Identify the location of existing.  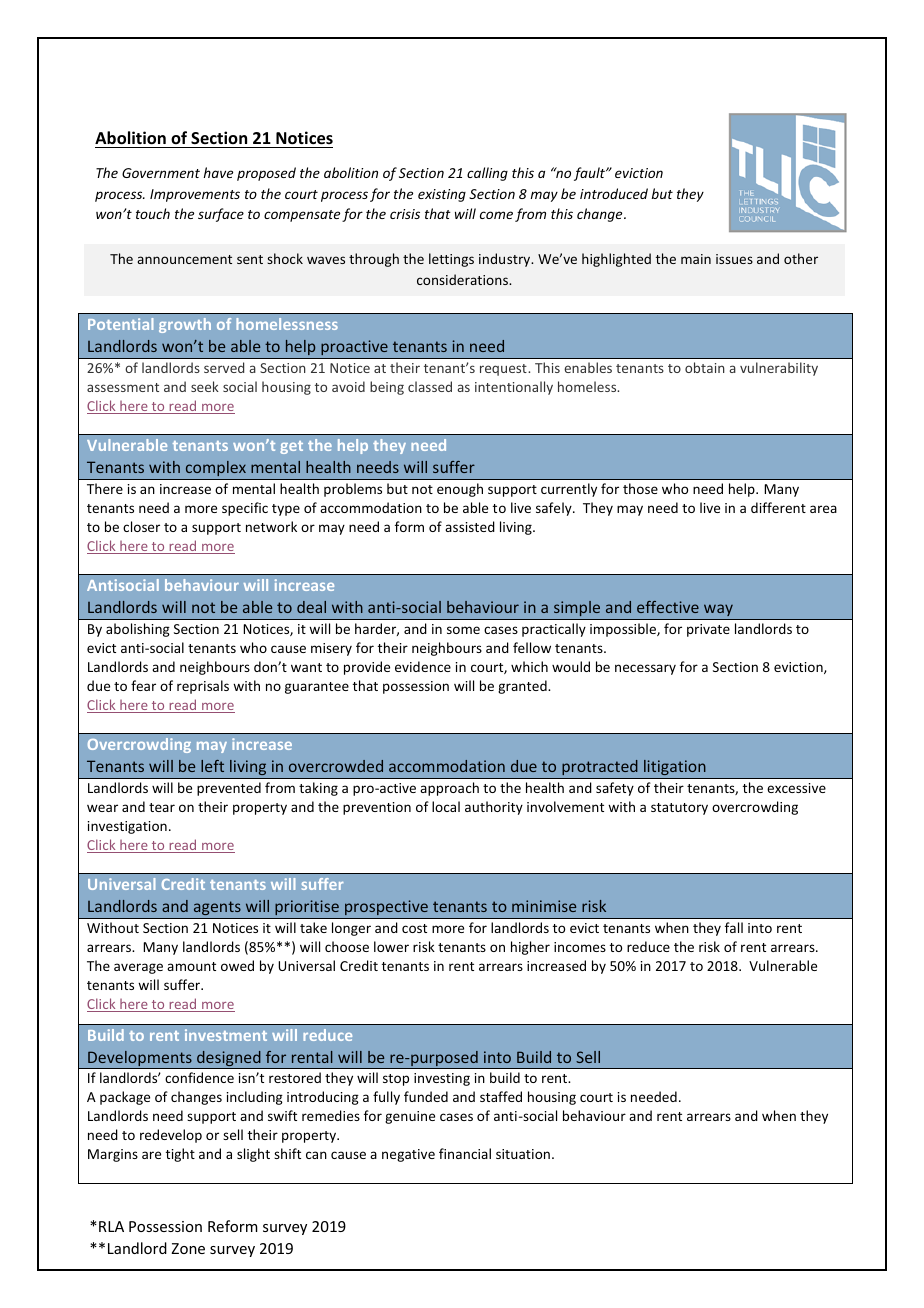
(442, 195).
